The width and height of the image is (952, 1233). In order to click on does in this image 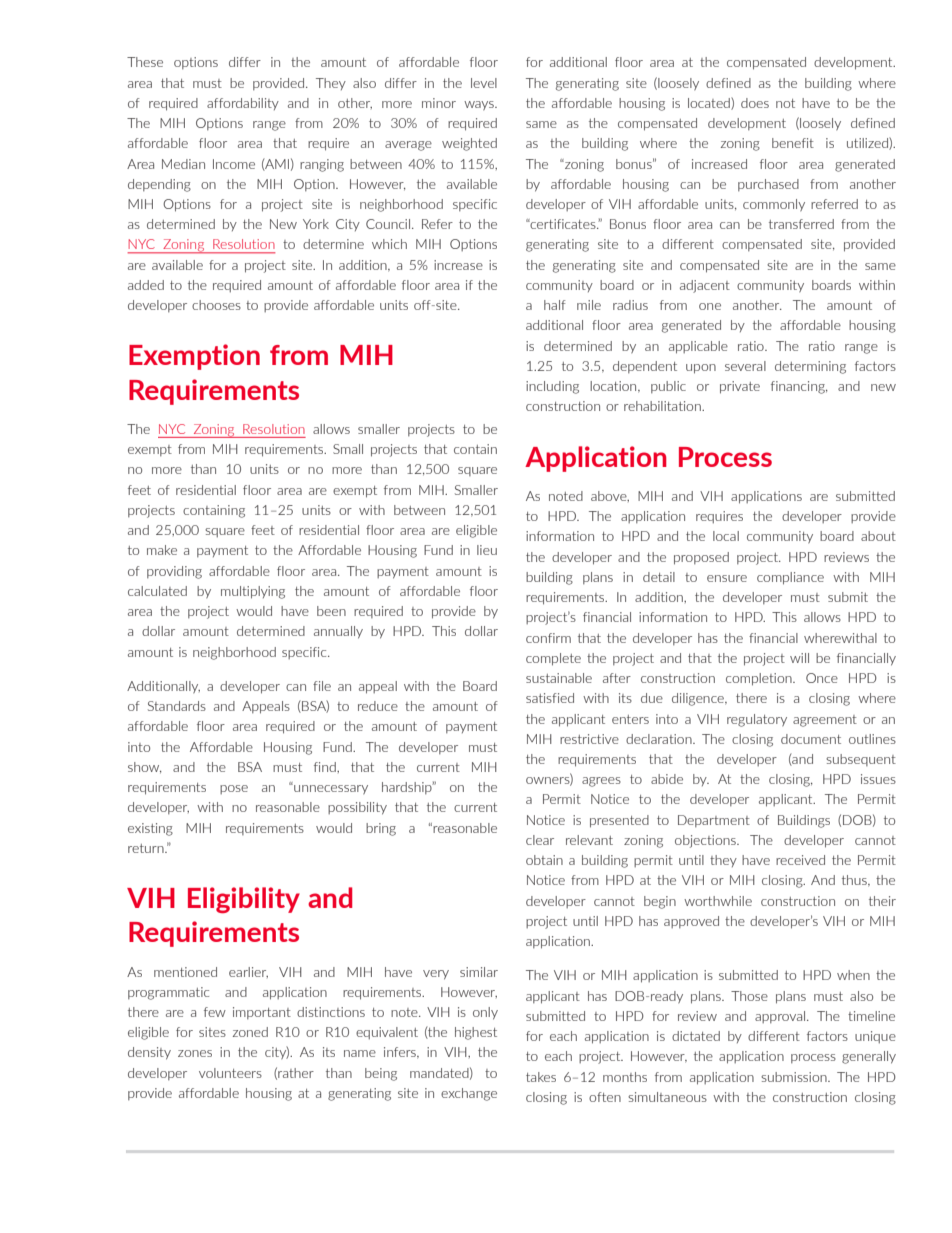, I will do `click(755, 103)`.
